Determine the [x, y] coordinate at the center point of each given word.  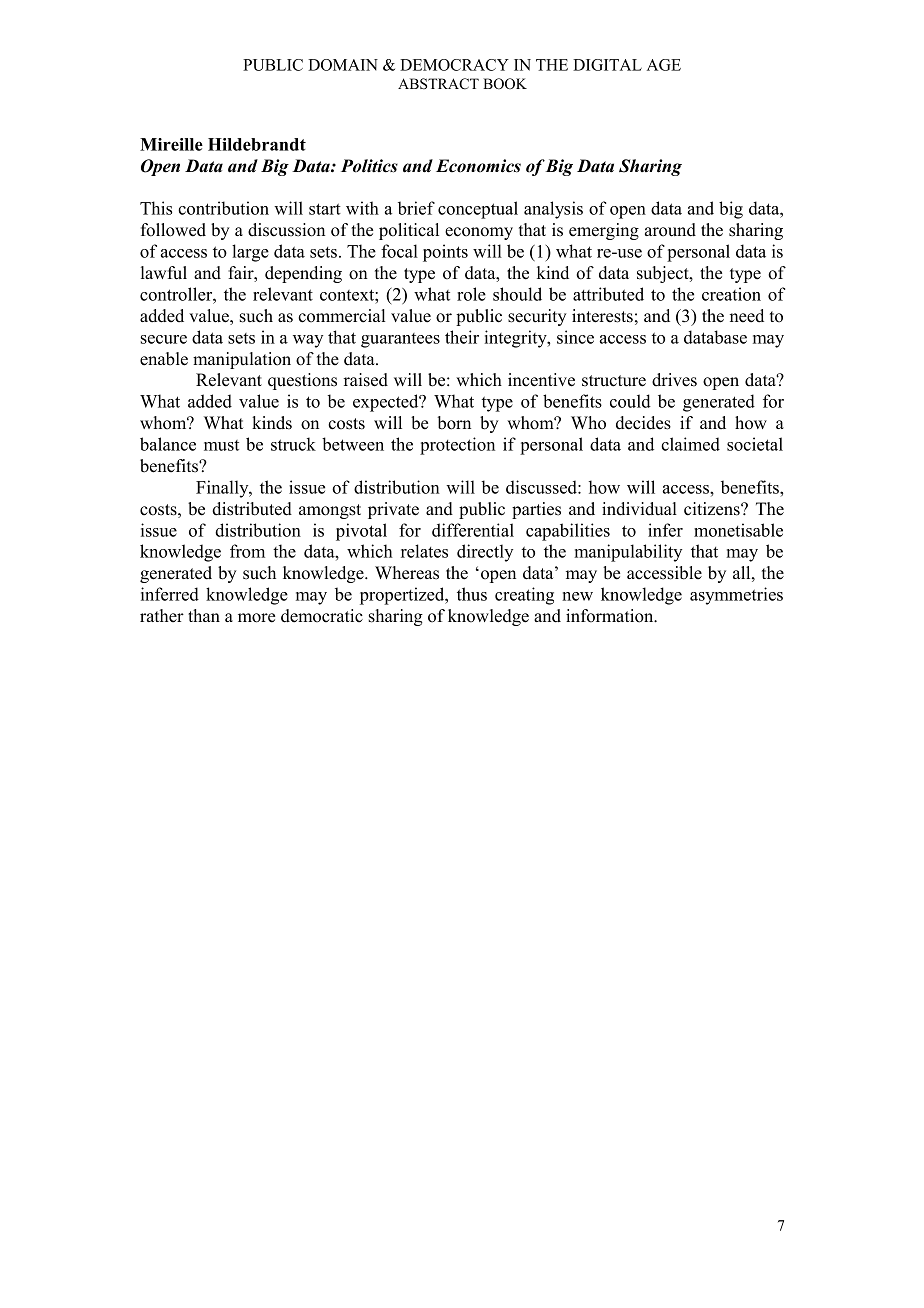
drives [674, 380]
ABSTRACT [438, 84]
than [204, 615]
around [670, 230]
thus [472, 594]
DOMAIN [343, 65]
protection [457, 446]
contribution [223, 208]
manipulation [242, 360]
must [221, 445]
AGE [664, 65]
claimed [690, 444]
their [462, 337]
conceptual [478, 210]
